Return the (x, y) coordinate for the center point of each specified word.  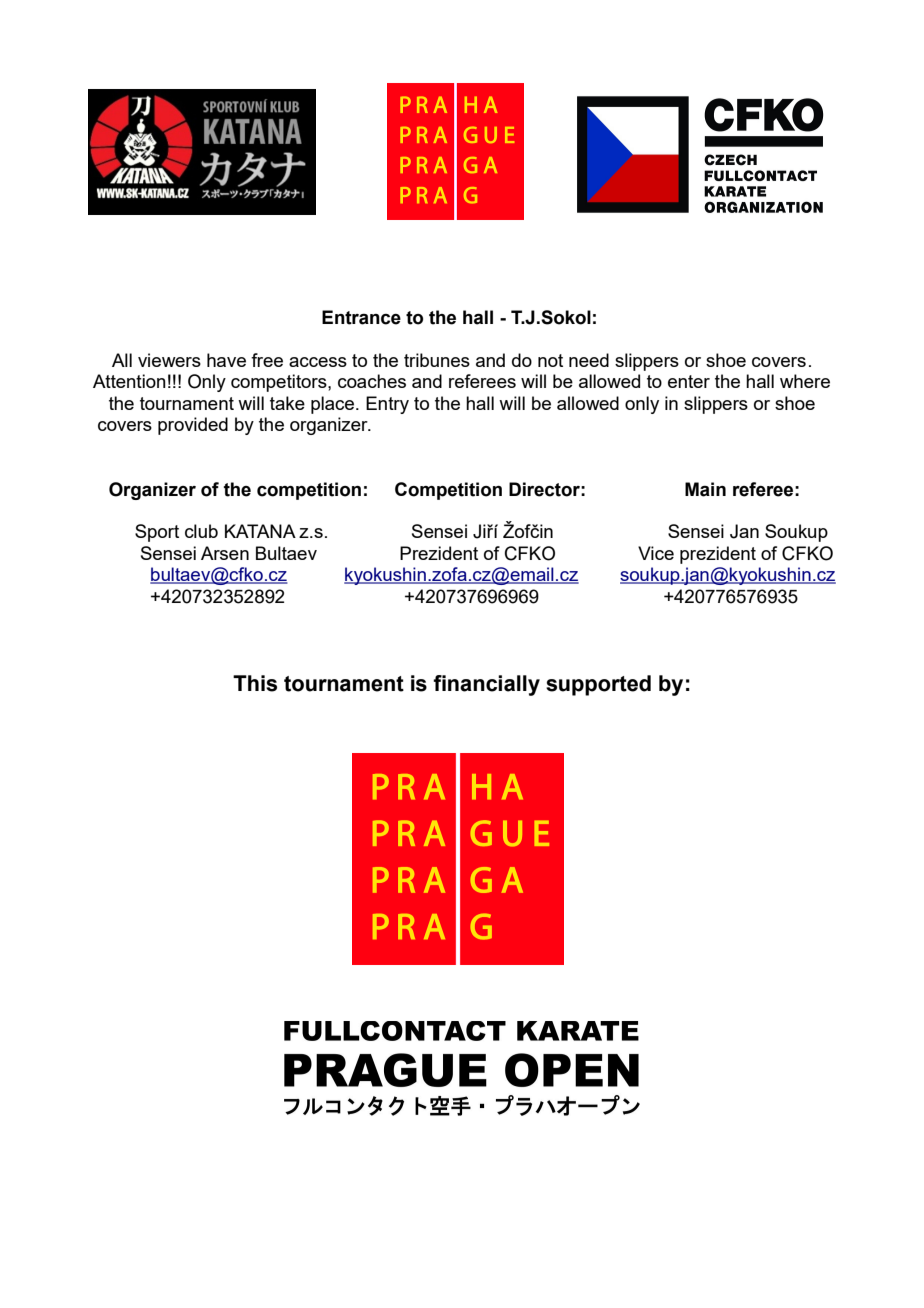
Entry (387, 405)
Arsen (225, 553)
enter (689, 381)
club (201, 531)
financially (486, 685)
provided (193, 426)
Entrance (361, 317)
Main (705, 489)
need (589, 360)
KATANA (260, 531)
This (255, 683)
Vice (656, 553)
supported (598, 685)
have (226, 360)
